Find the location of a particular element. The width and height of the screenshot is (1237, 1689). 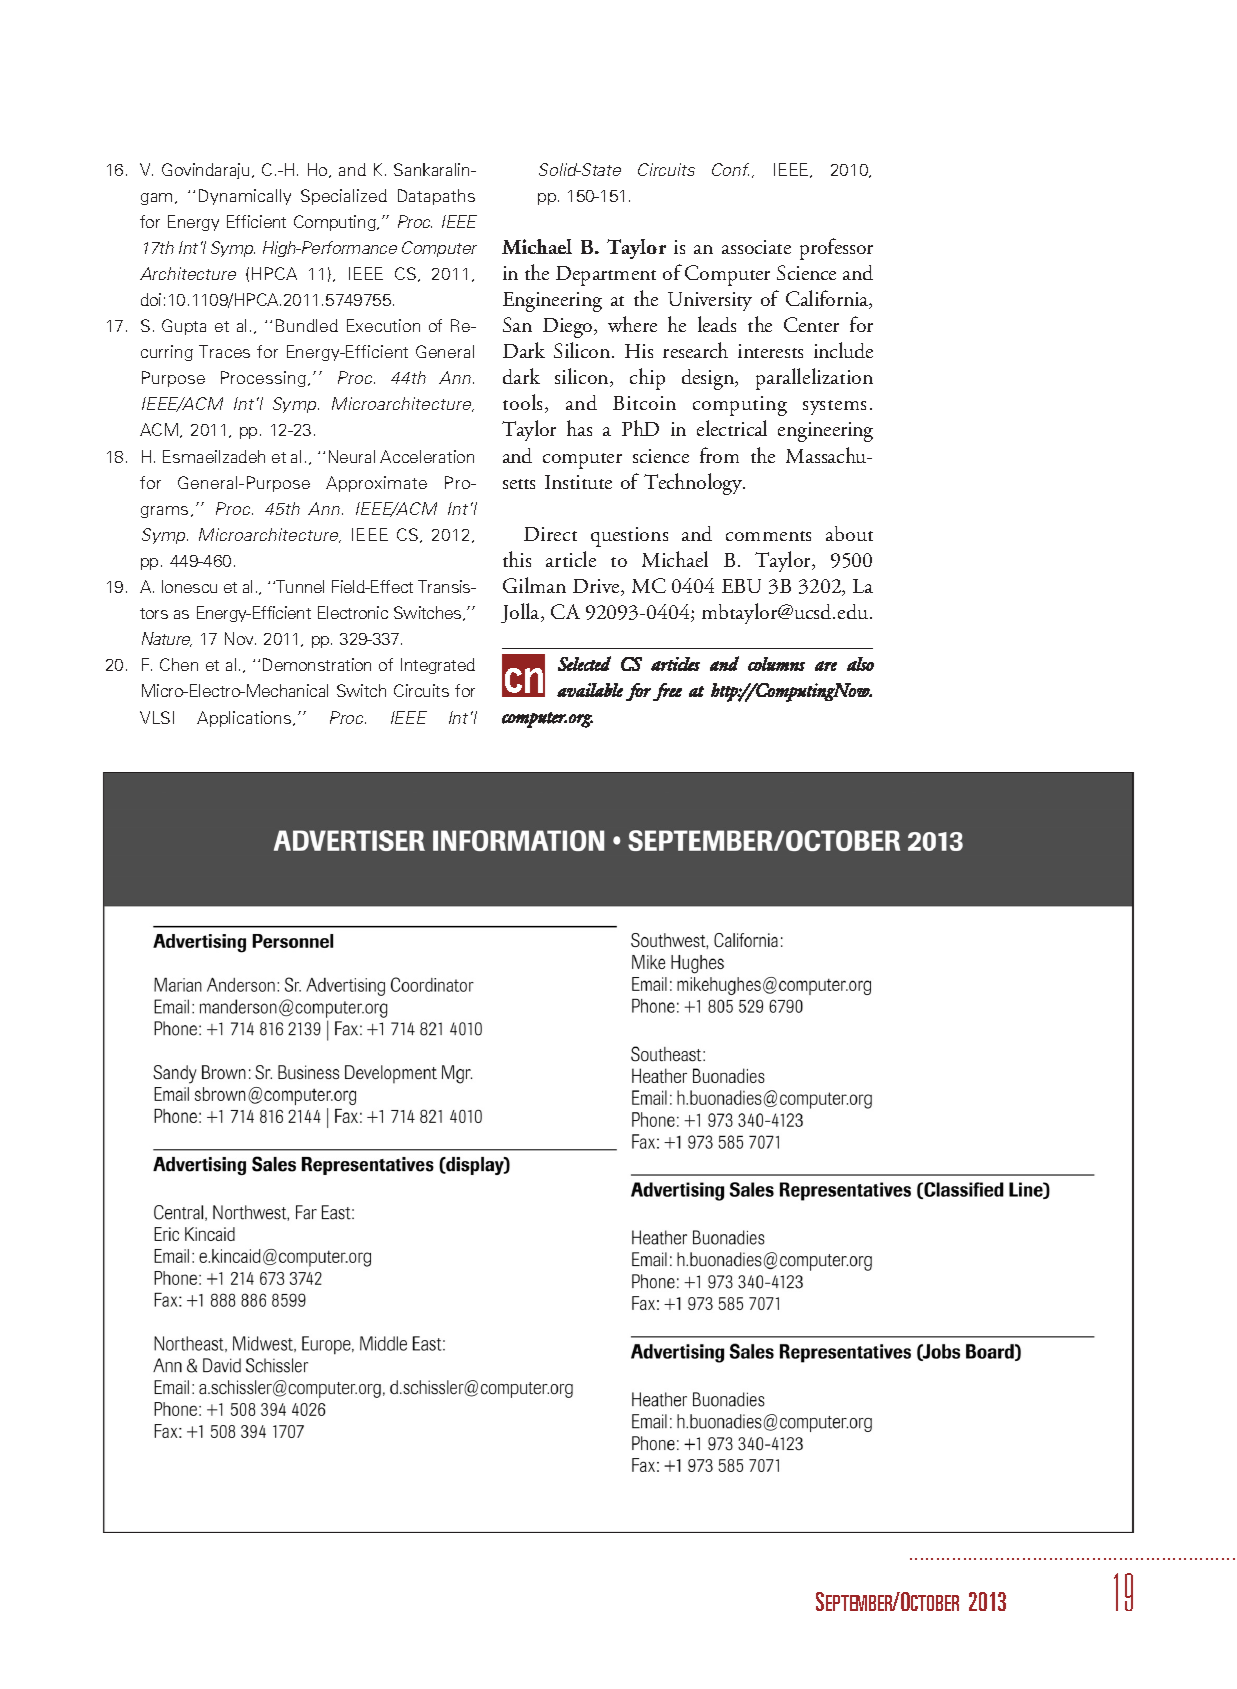

Diego is located at coordinates (569, 328).
